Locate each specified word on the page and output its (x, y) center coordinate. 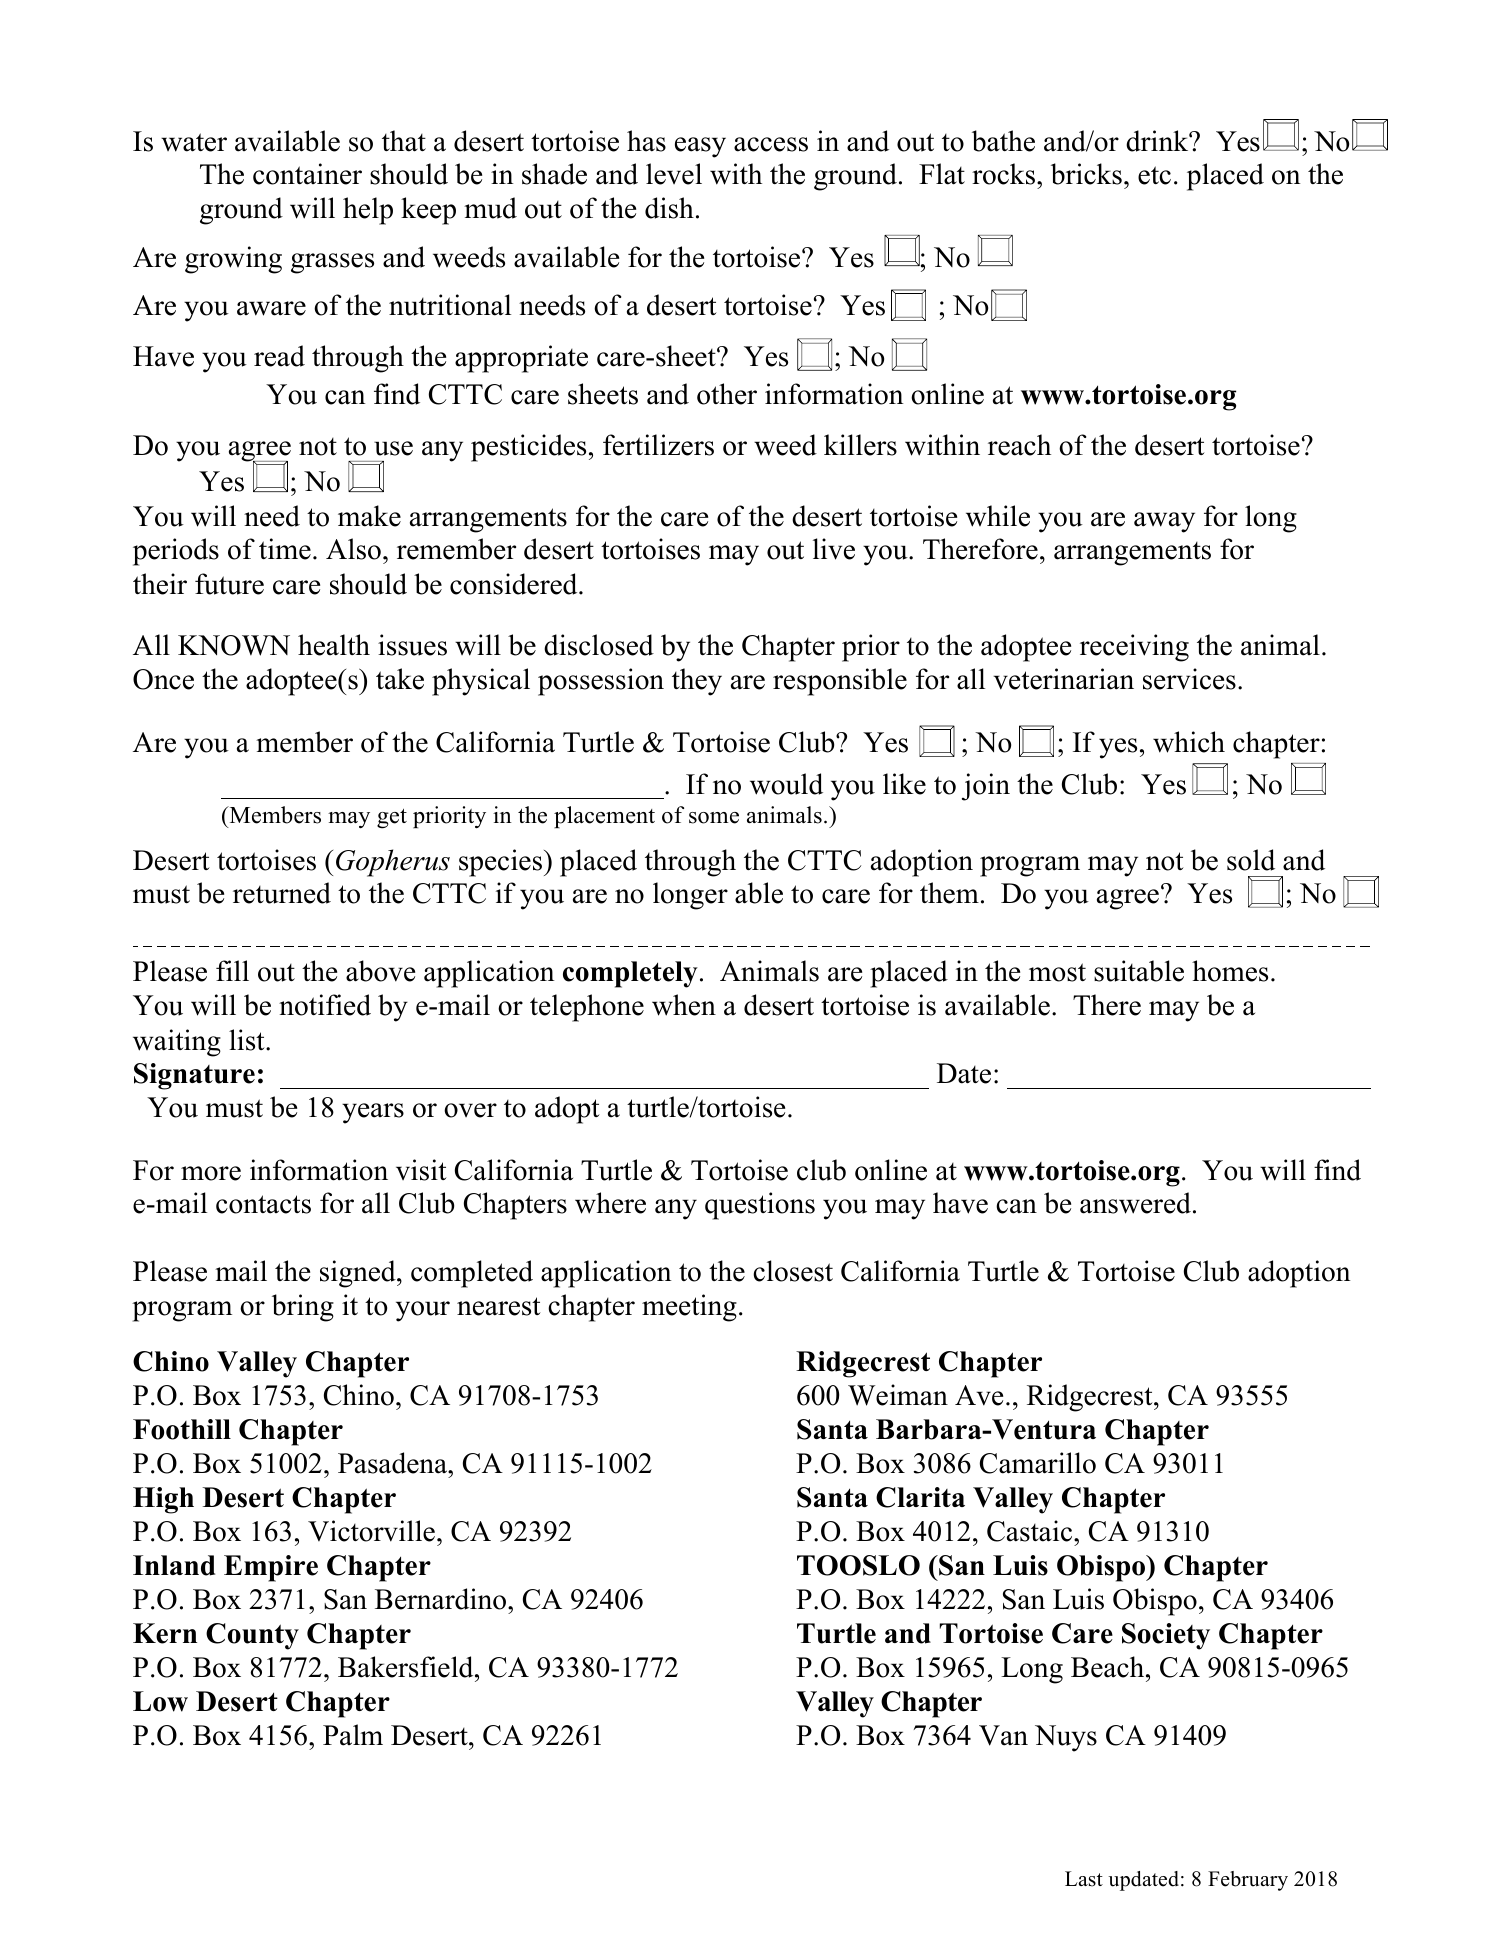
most (1057, 972)
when (684, 1005)
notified (325, 1005)
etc (1154, 175)
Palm (353, 1735)
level (674, 174)
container (307, 174)
